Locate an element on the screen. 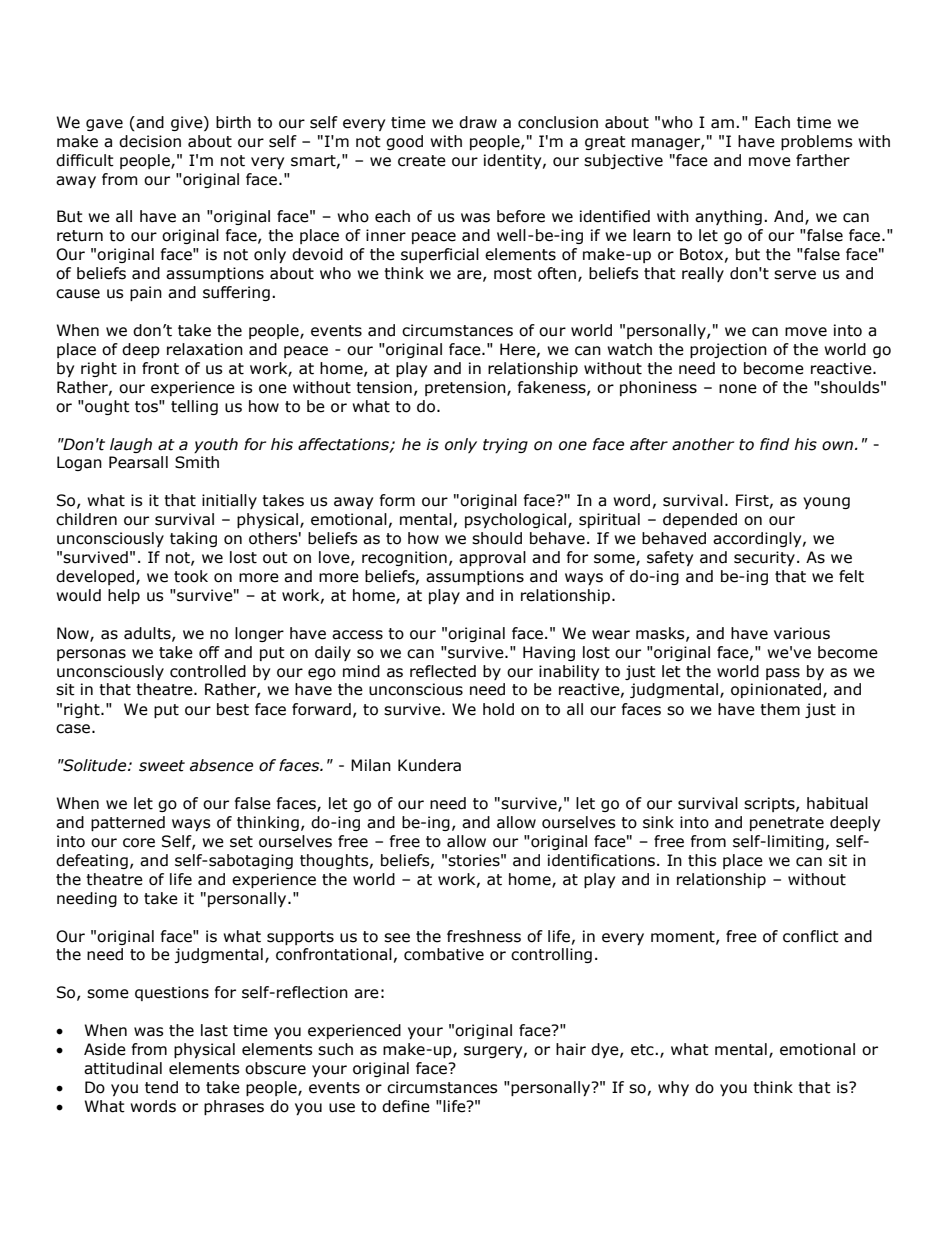 This screenshot has width=952, height=1233. tend is located at coordinates (161, 1087).
